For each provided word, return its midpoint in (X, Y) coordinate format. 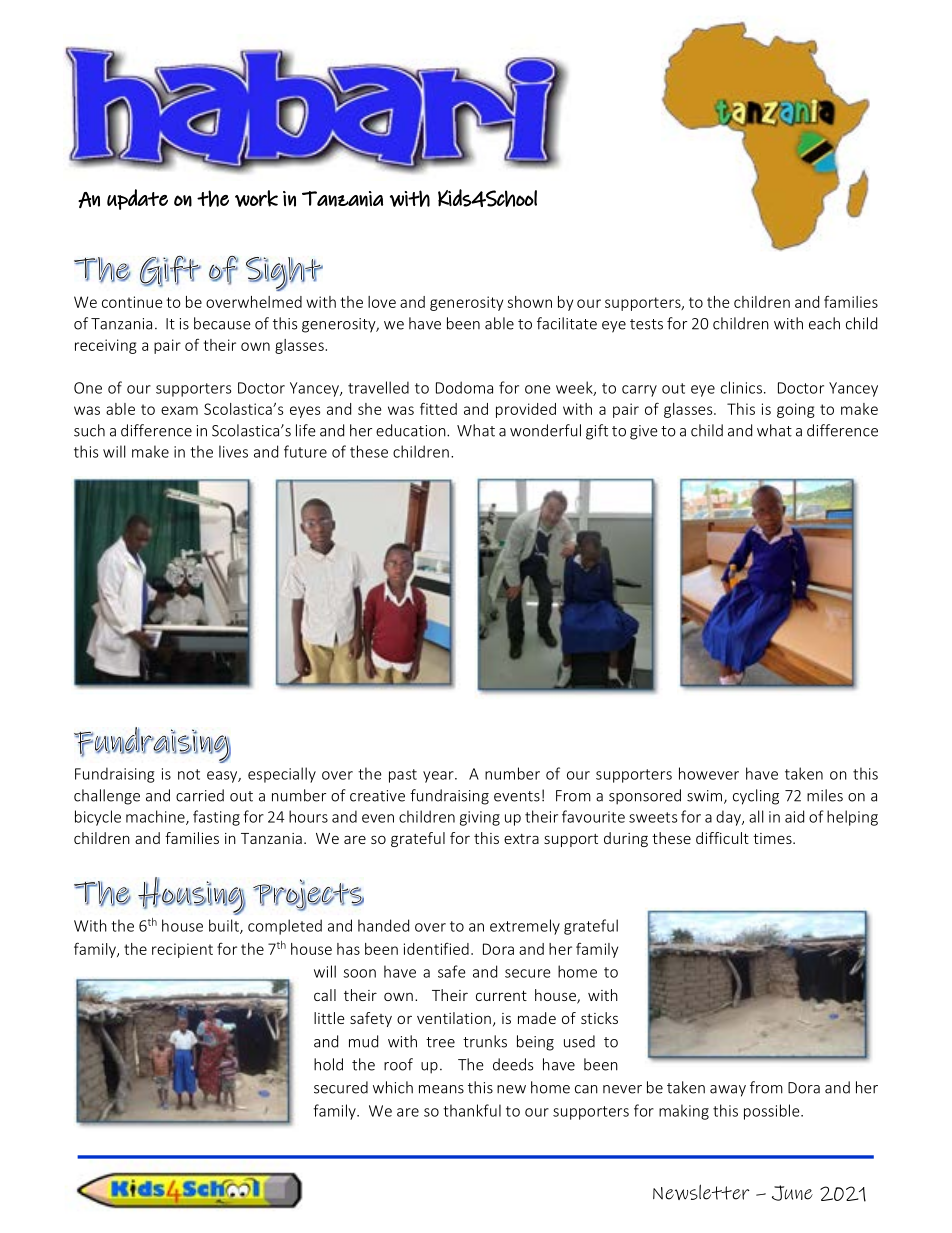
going (796, 410)
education (412, 430)
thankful (472, 1110)
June (792, 1193)
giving (480, 818)
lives (233, 451)
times (773, 838)
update (137, 199)
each (824, 323)
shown (530, 302)
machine (156, 817)
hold (328, 1064)
